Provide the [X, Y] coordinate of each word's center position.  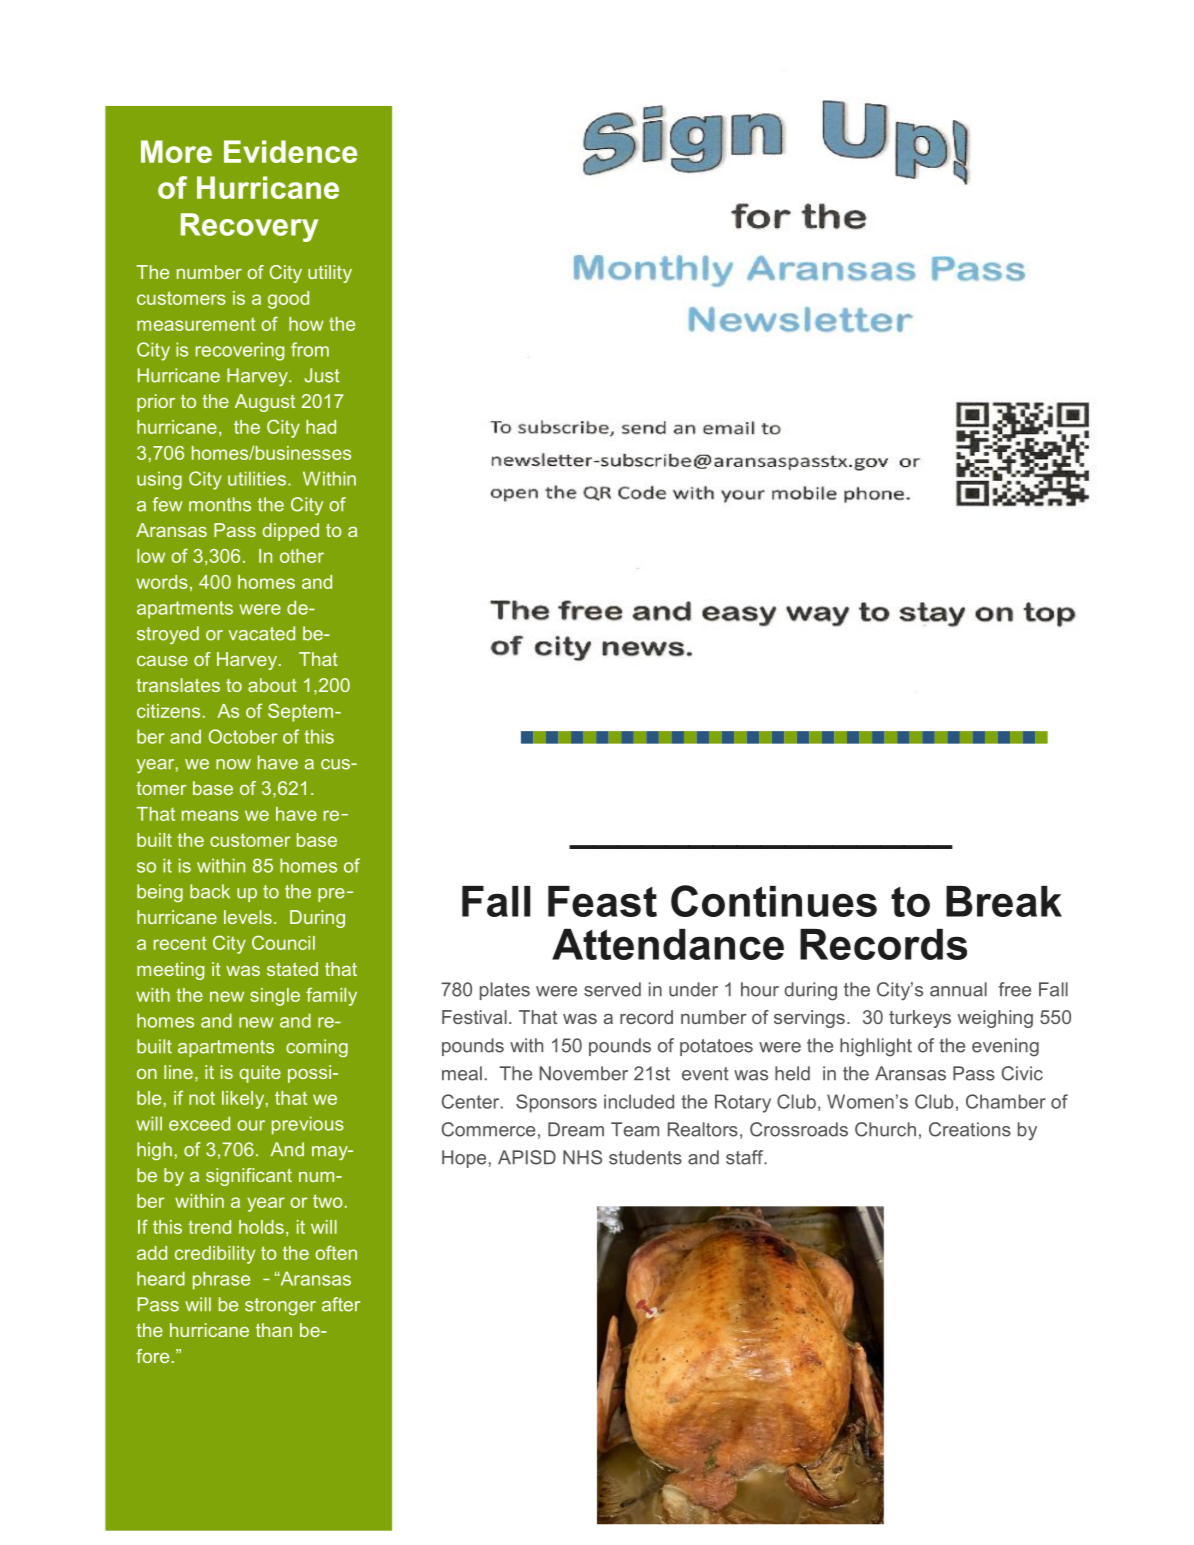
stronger [280, 1306]
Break [1004, 901]
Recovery [249, 227]
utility [330, 274]
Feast [602, 901]
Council [283, 942]
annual [958, 989]
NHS [582, 1157]
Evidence [290, 151]
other [302, 556]
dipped [291, 532]
